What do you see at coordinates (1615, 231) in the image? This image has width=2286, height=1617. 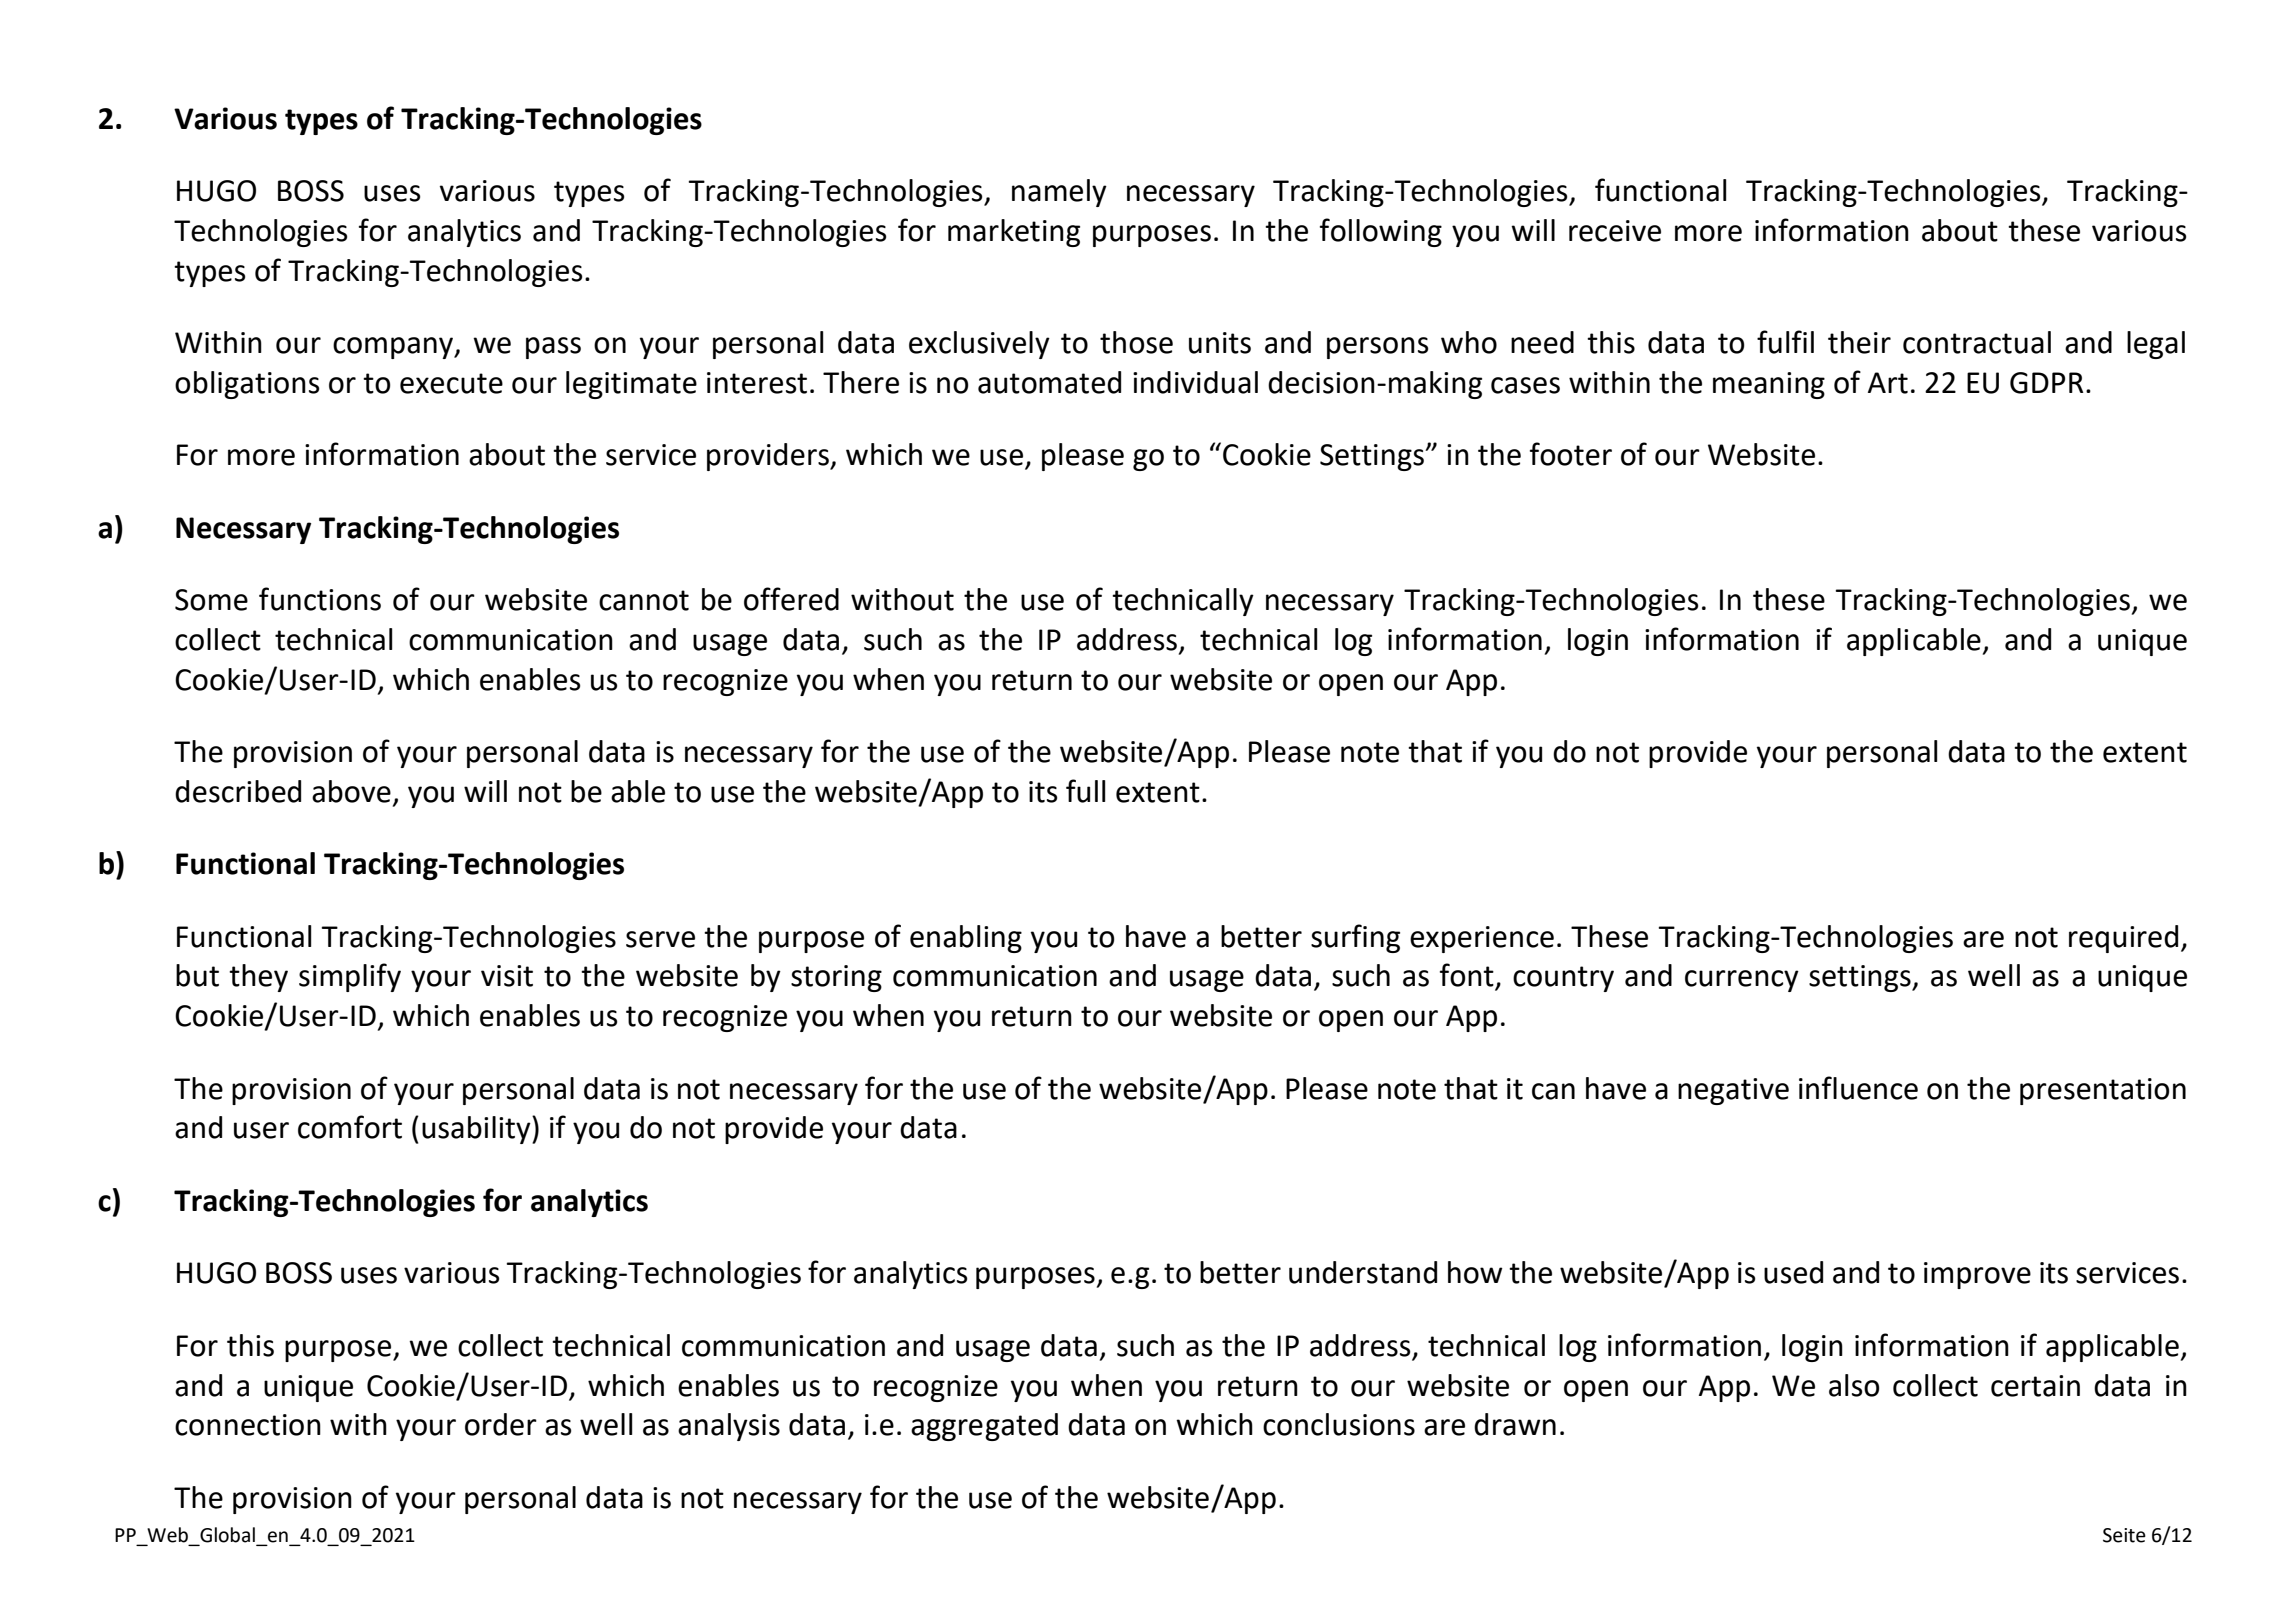 I see `receive` at bounding box center [1615, 231].
